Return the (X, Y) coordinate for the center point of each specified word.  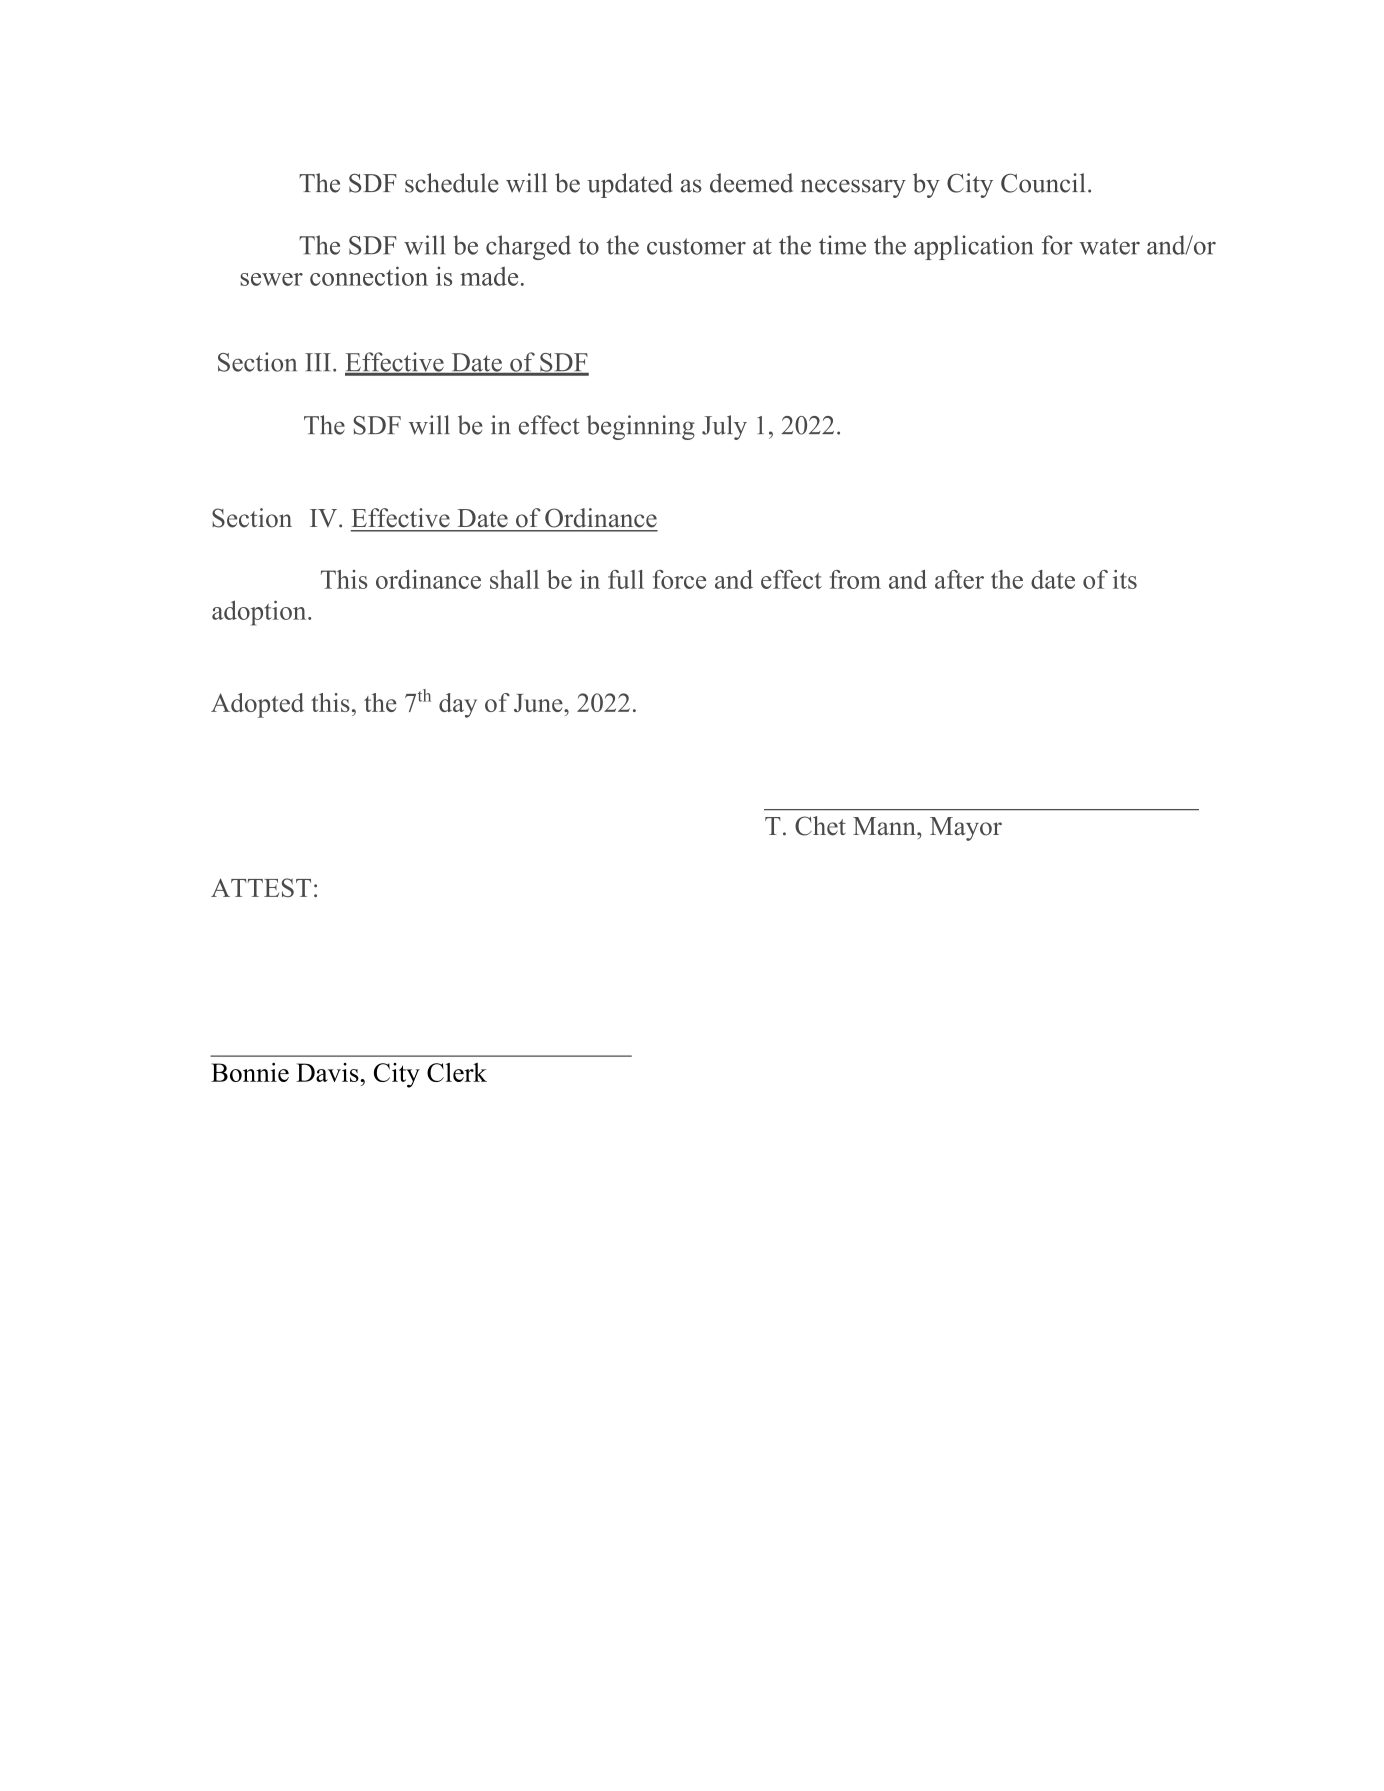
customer (696, 246)
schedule (452, 183)
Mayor (966, 829)
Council (1043, 183)
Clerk (457, 1072)
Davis (328, 1072)
